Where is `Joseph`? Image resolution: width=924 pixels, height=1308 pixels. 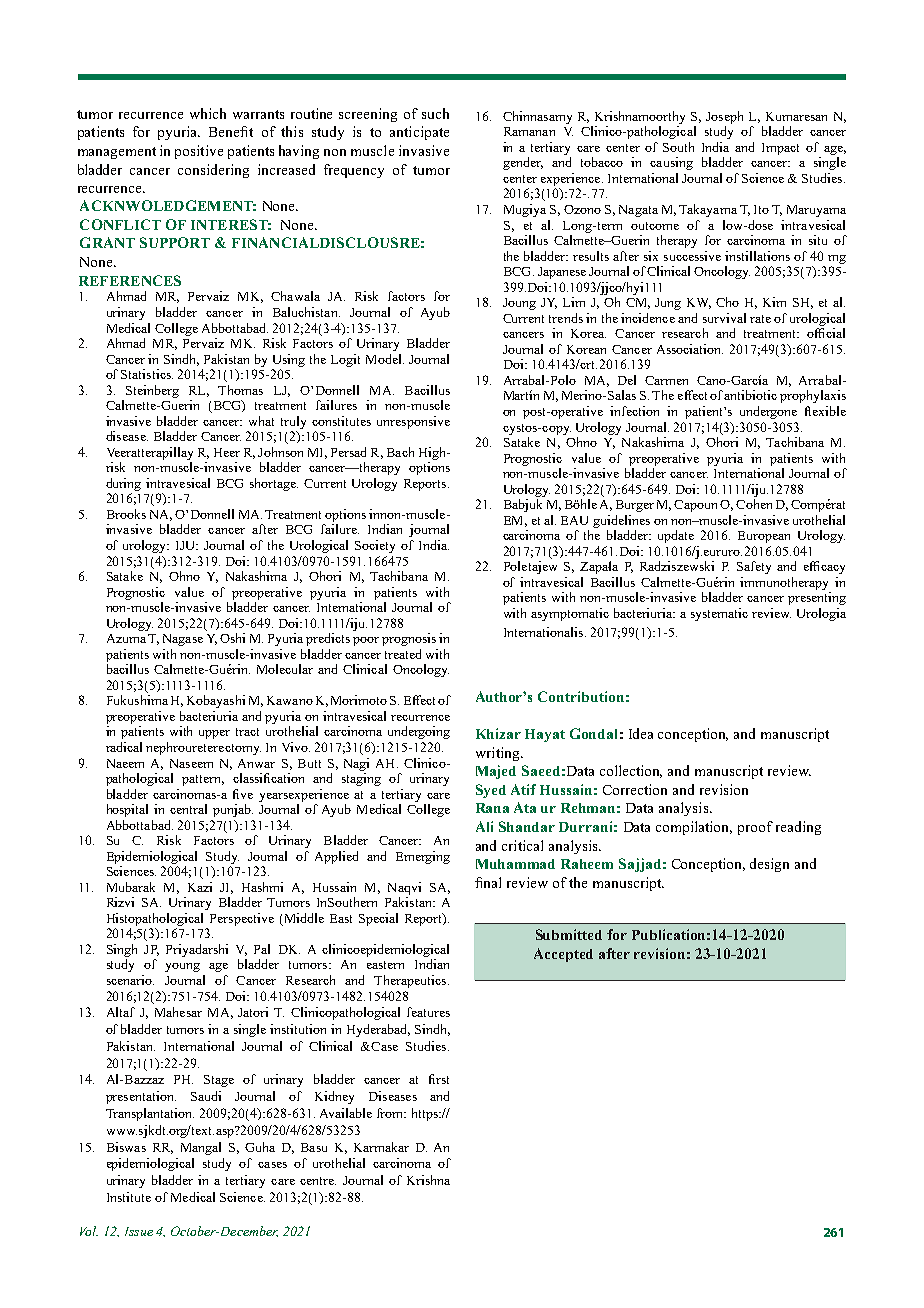
Joseph is located at coordinates (724, 117).
